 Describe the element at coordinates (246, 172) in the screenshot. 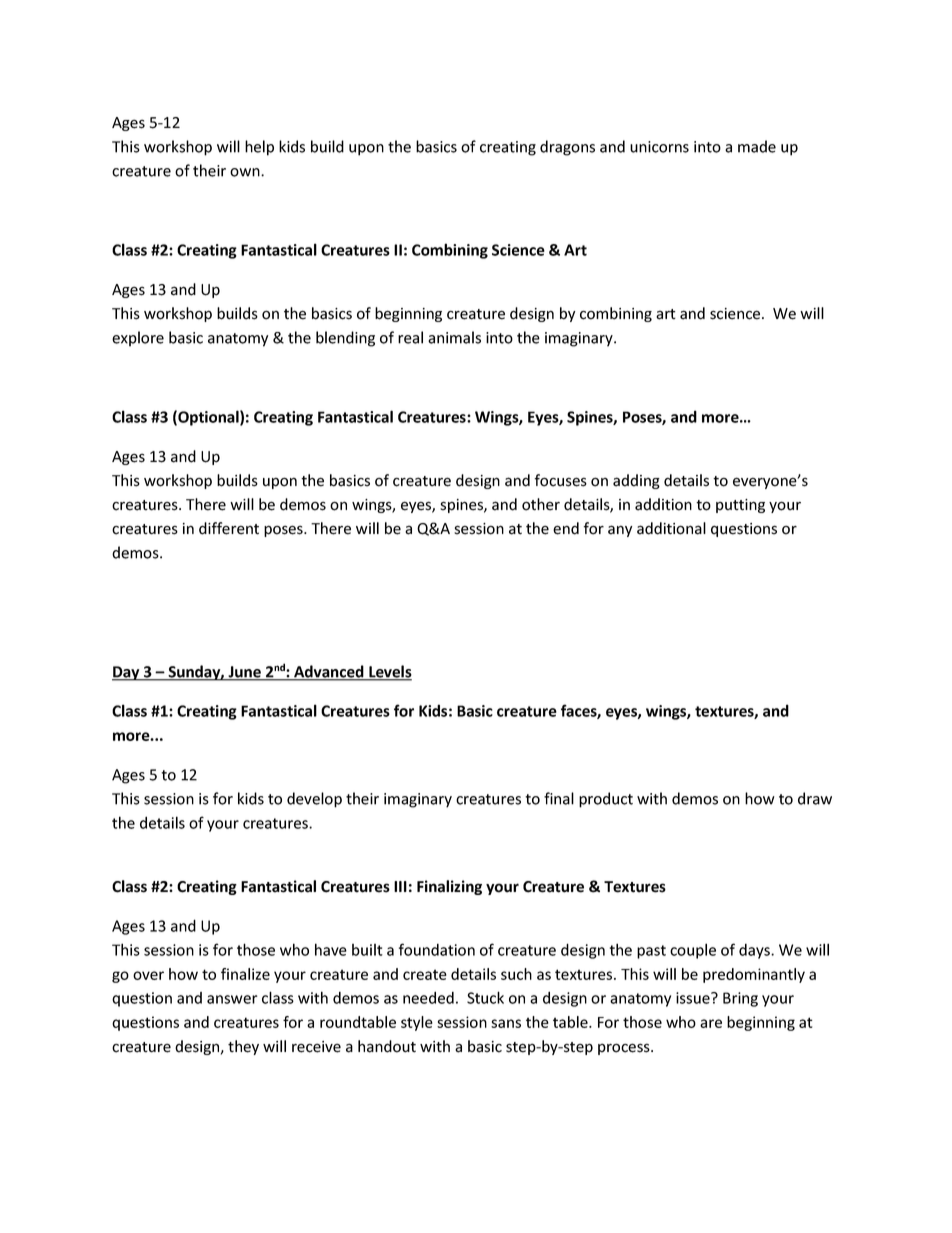

I see `own` at that location.
